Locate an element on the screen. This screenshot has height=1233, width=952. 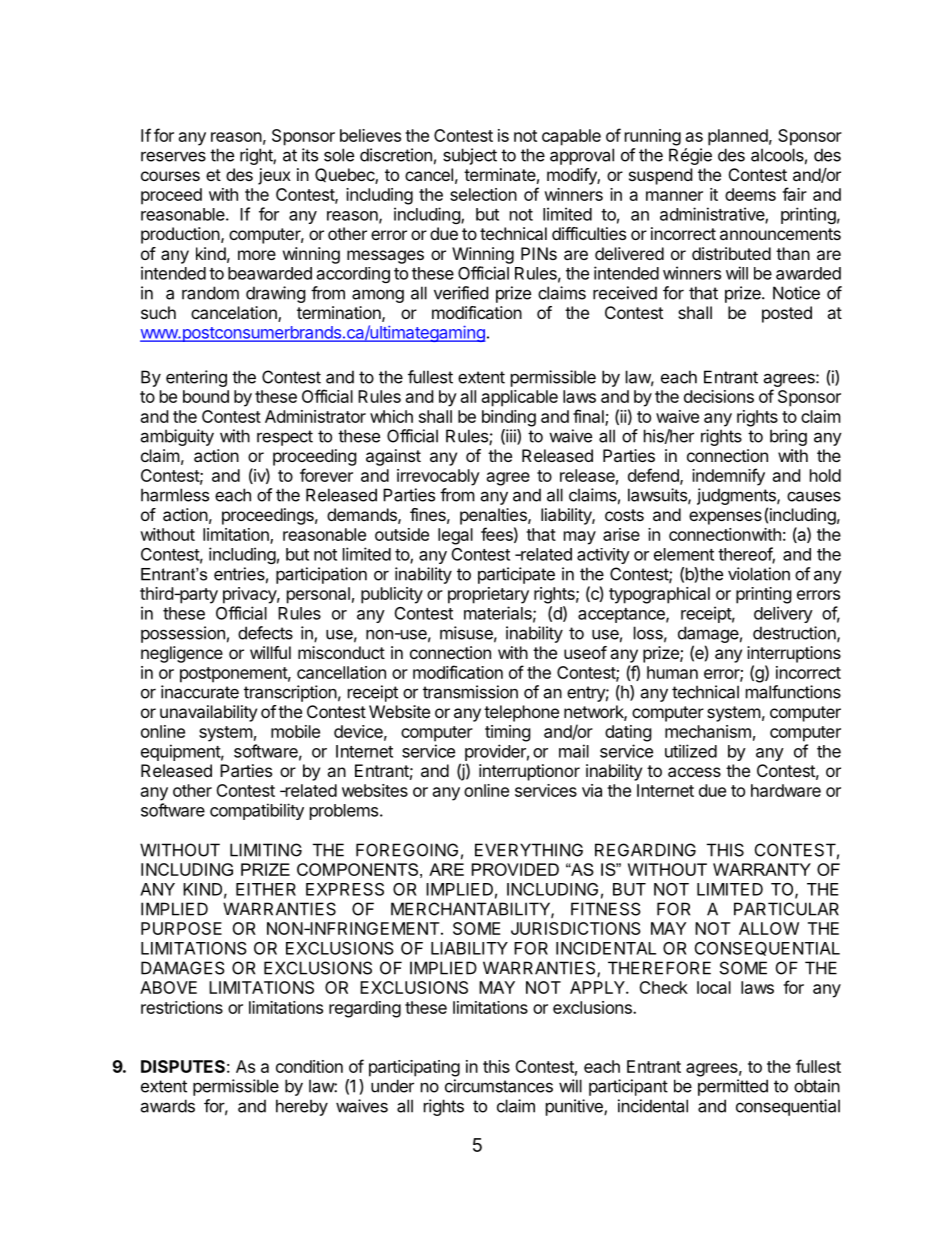
circumstances is located at coordinates (499, 1086).
